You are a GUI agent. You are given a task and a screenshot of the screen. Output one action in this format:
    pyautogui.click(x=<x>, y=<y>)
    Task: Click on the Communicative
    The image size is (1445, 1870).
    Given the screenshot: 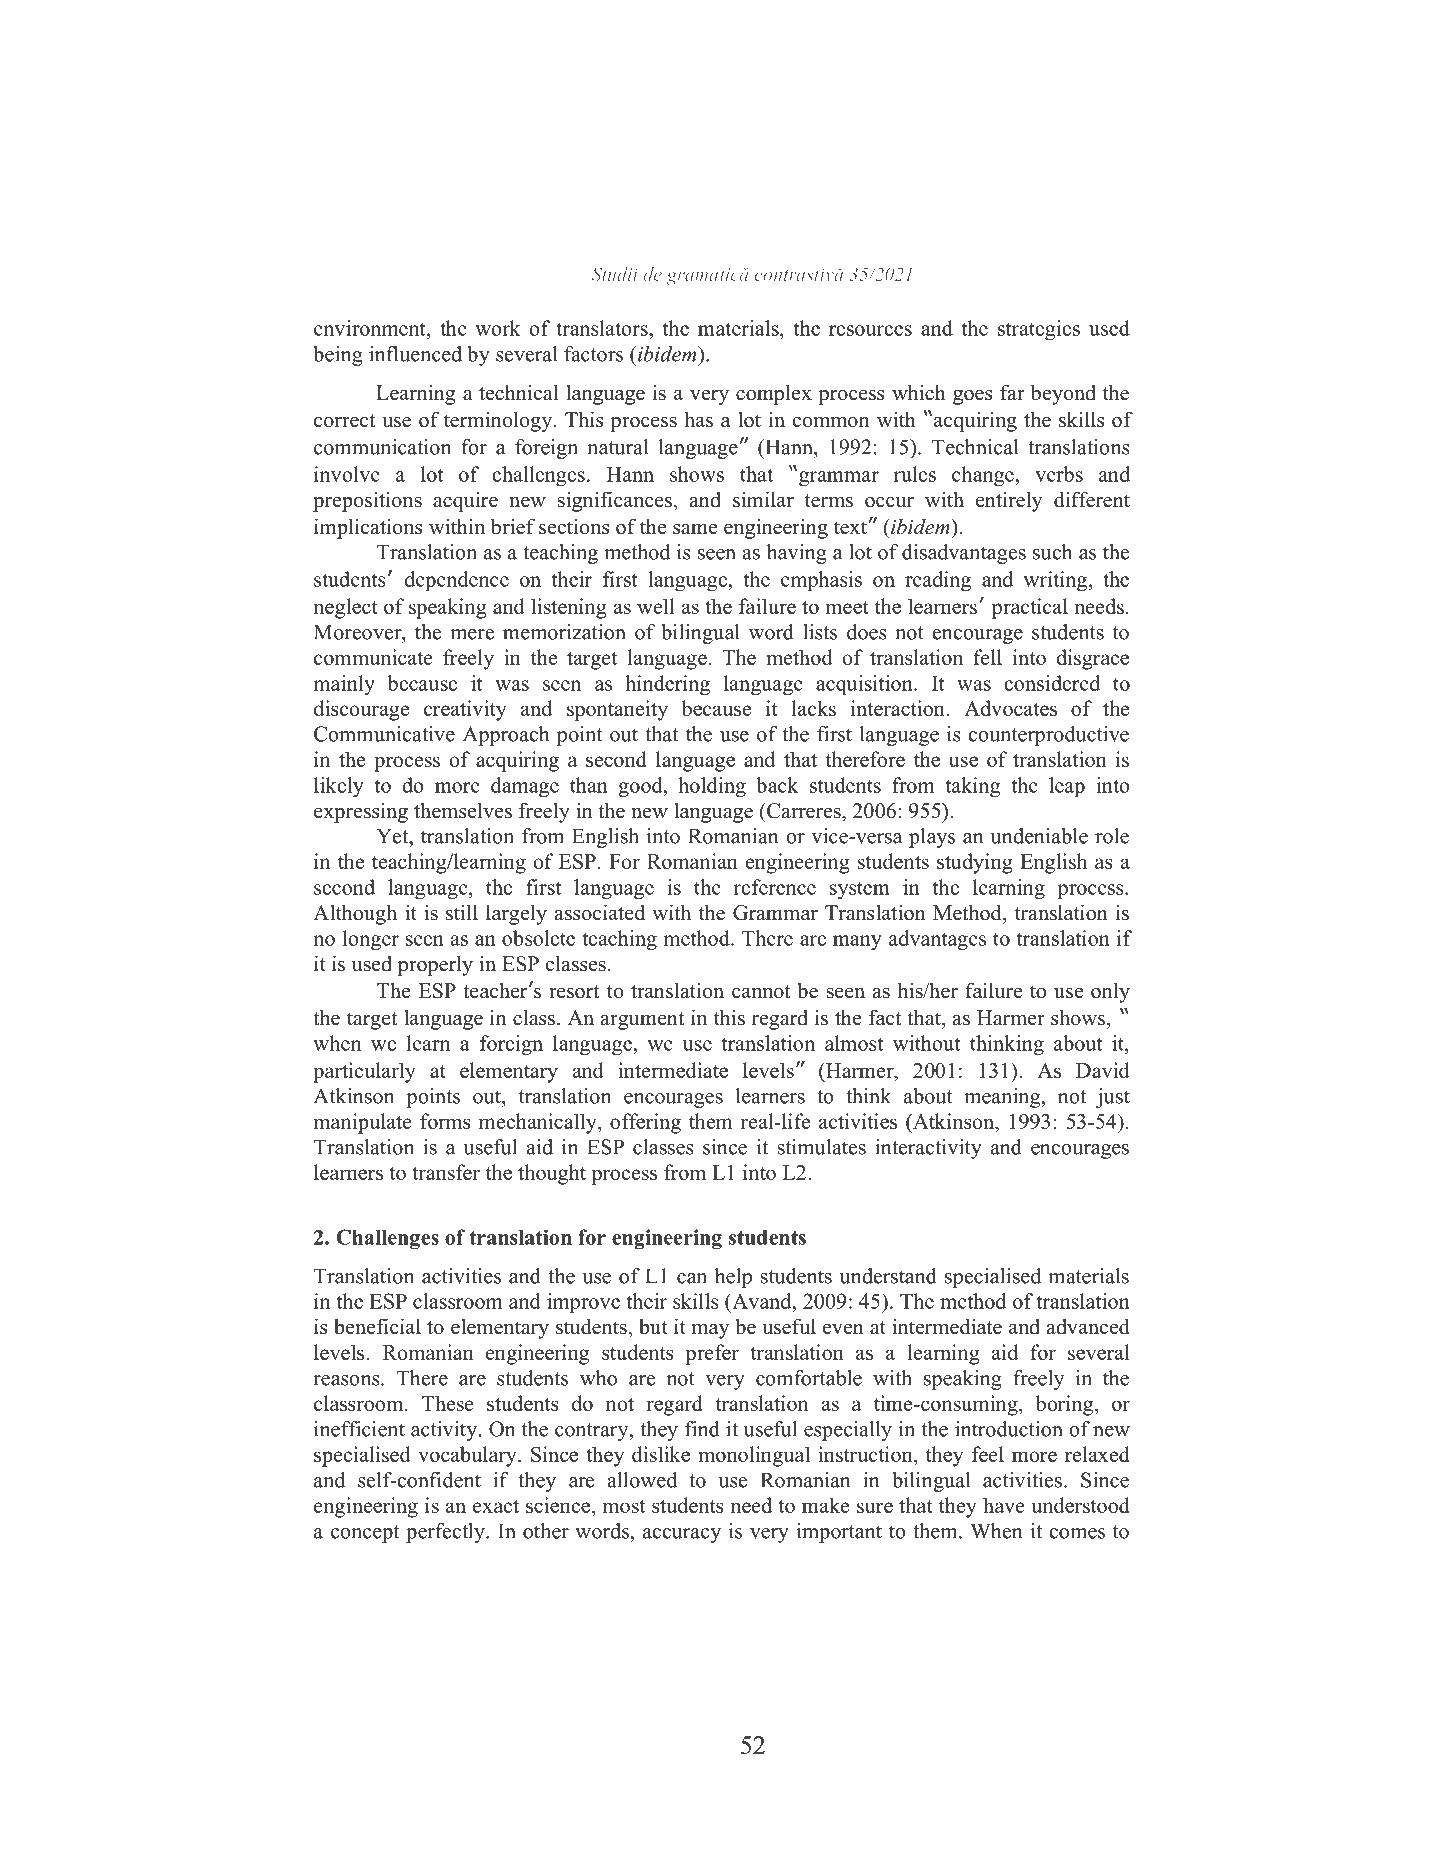 What is the action you would take?
    pyautogui.click(x=384, y=734)
